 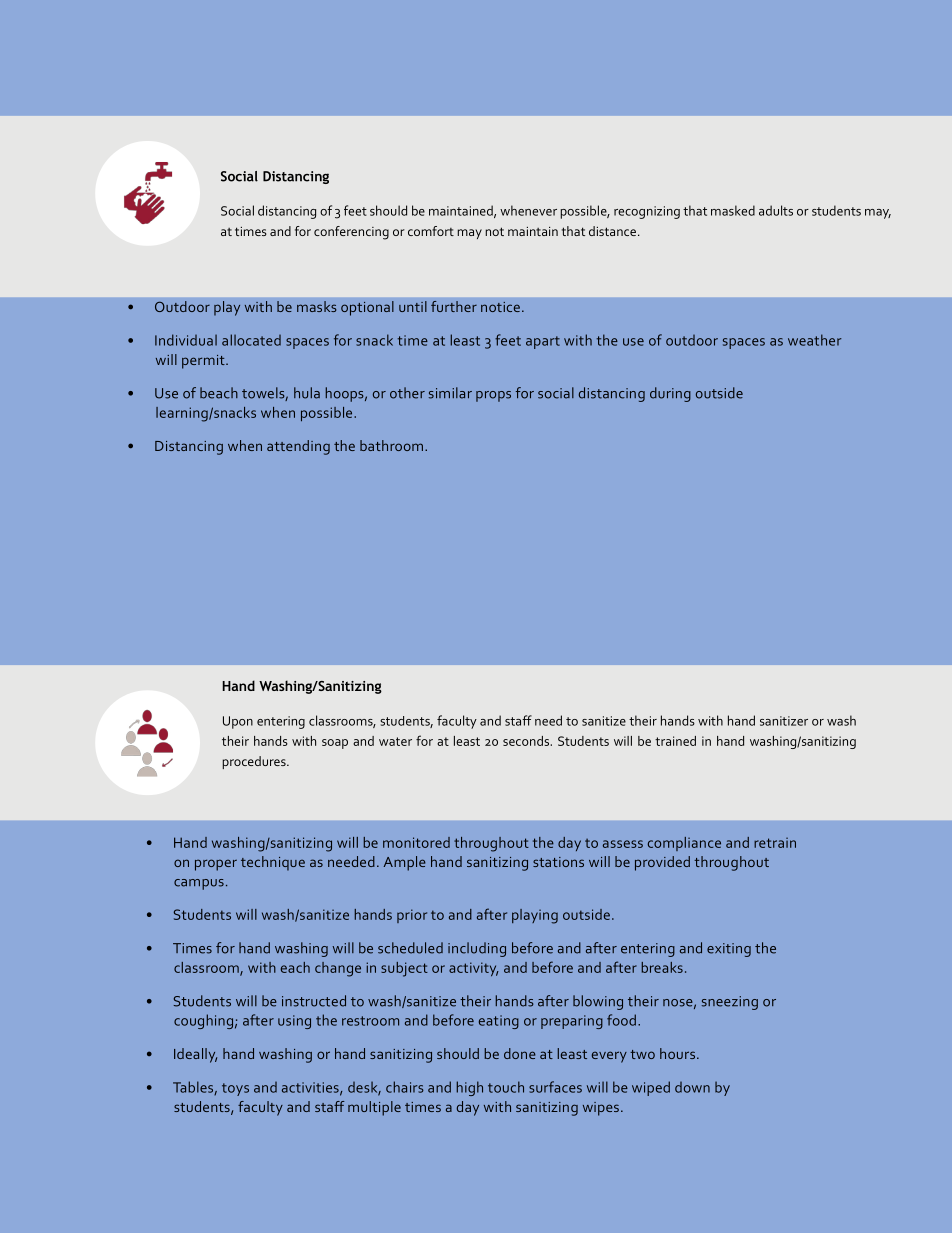 I want to click on Upon, so click(x=238, y=722).
